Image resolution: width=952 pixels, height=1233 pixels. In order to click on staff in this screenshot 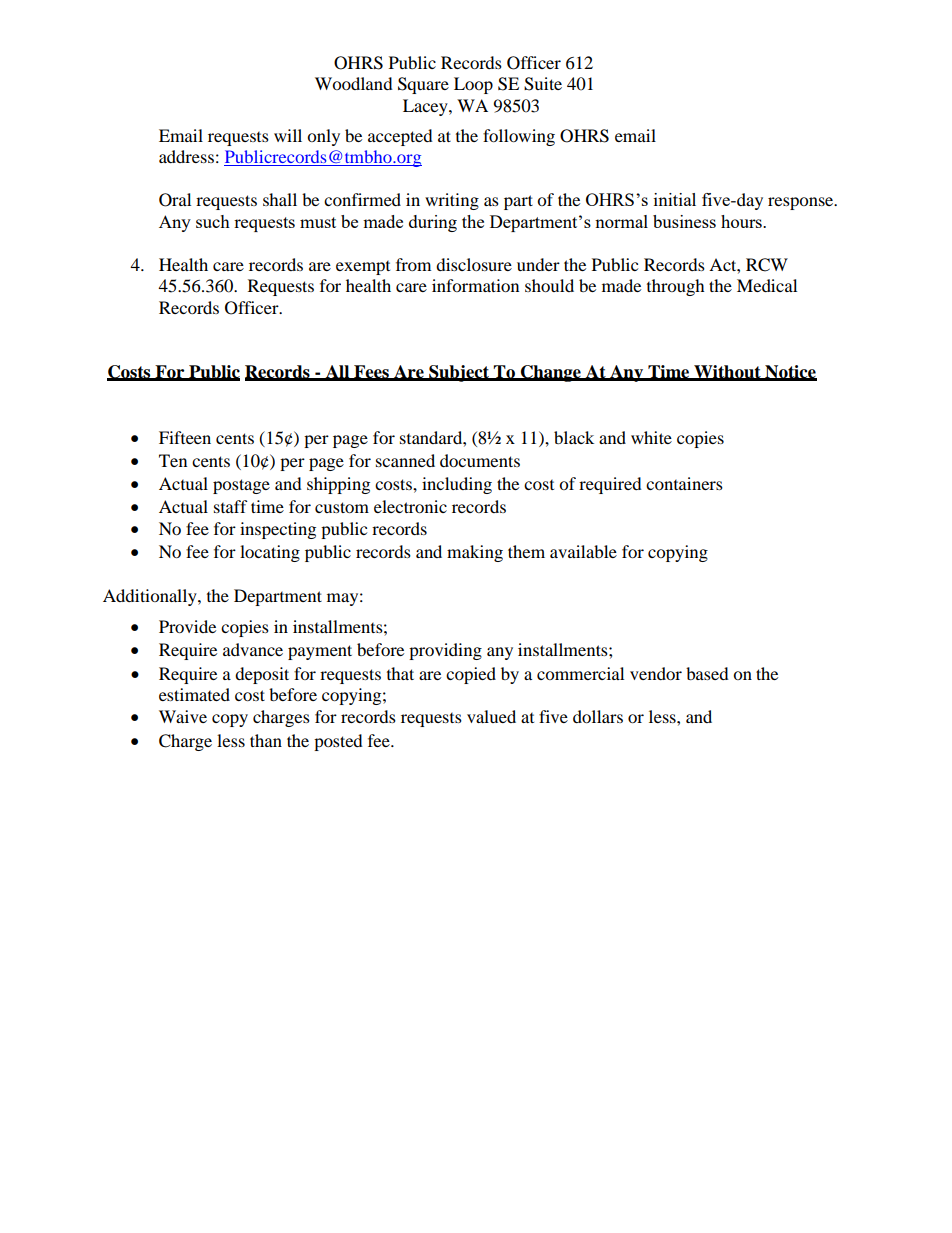, I will do `click(231, 506)`.
